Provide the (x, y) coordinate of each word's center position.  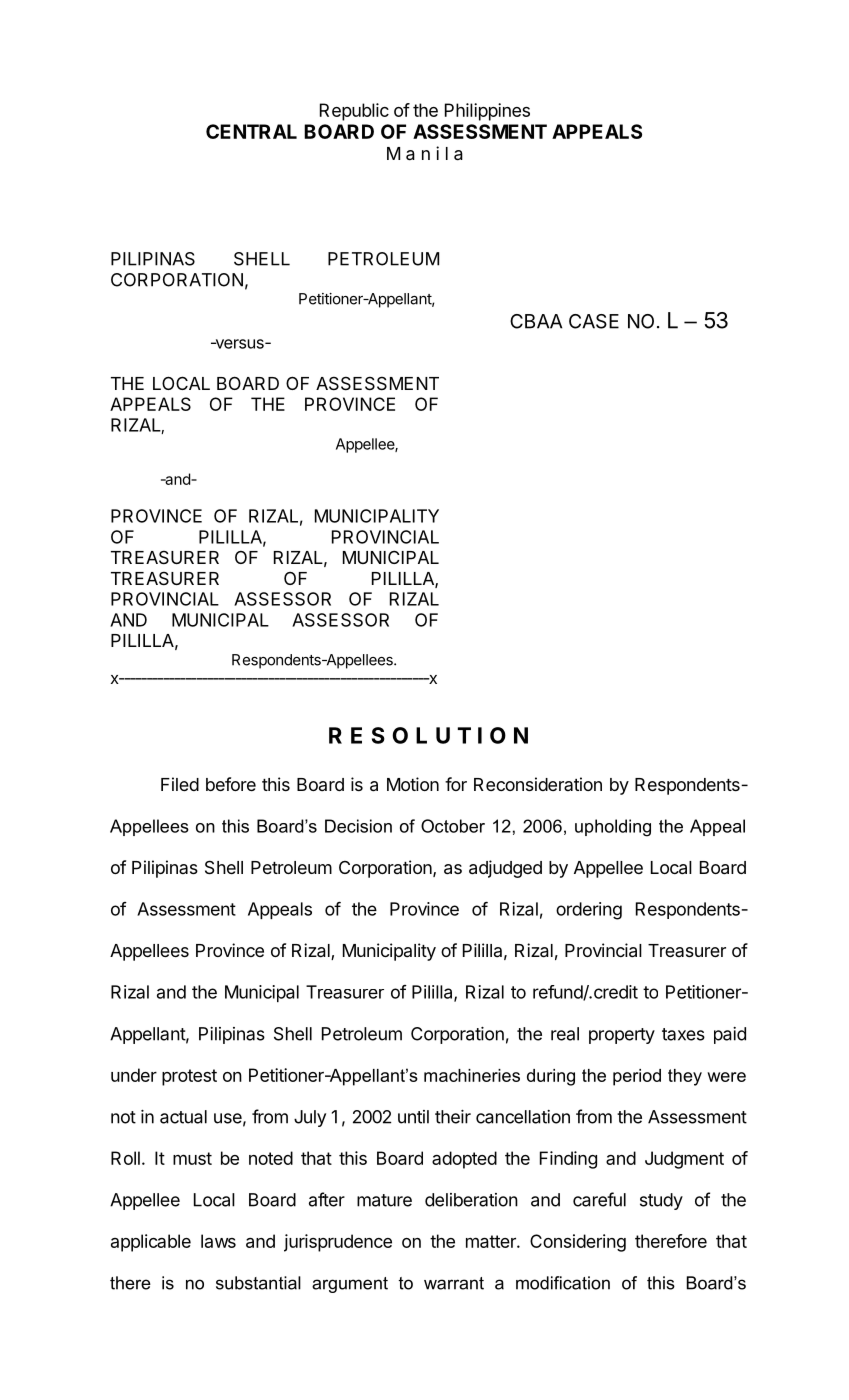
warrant (454, 1283)
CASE (594, 321)
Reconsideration (538, 784)
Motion (413, 784)
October (453, 826)
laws (218, 1241)
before (231, 784)
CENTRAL (251, 131)
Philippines (487, 112)
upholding (613, 828)
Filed (180, 784)
